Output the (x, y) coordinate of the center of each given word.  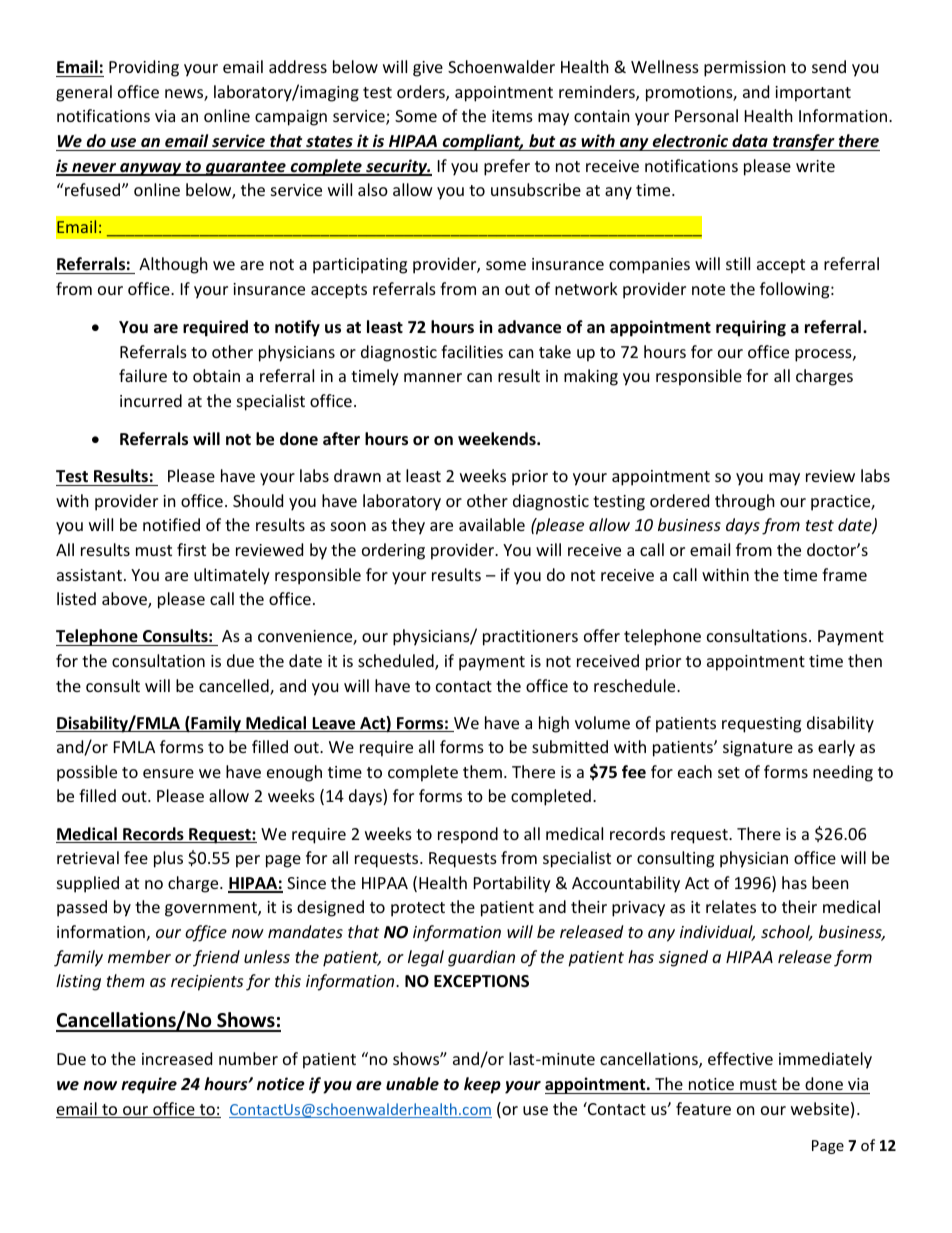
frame (844, 574)
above (125, 600)
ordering (393, 551)
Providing (144, 68)
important (813, 94)
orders (422, 93)
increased (177, 1058)
